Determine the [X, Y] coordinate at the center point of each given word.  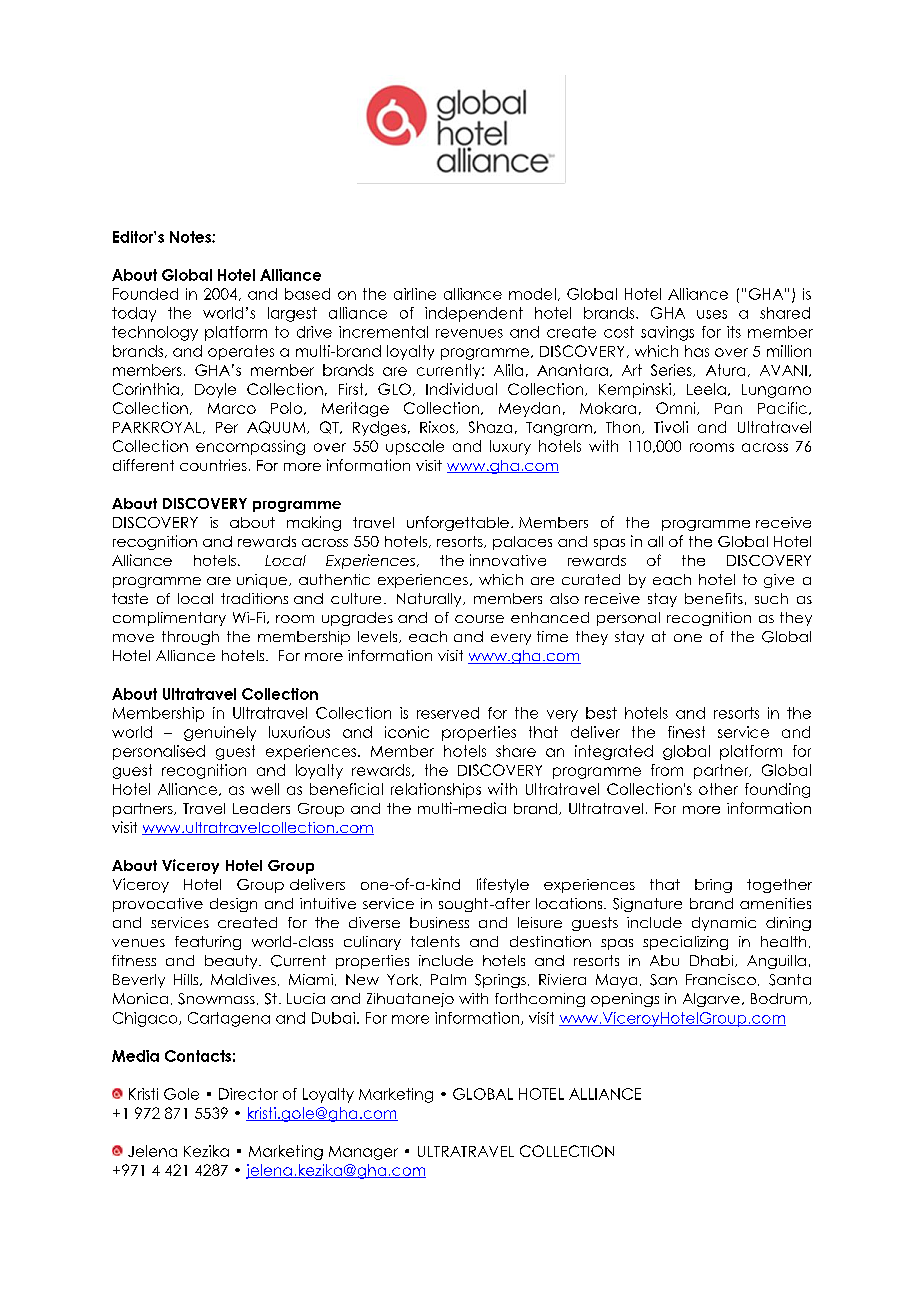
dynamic [724, 924]
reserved [448, 713]
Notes [191, 237]
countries [213, 465]
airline [415, 294]
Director [248, 1094]
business [439, 922]
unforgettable [458, 523]
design [233, 905]
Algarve [711, 1000]
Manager [363, 1153]
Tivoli [671, 427]
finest [686, 732]
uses [712, 314]
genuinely [220, 733]
